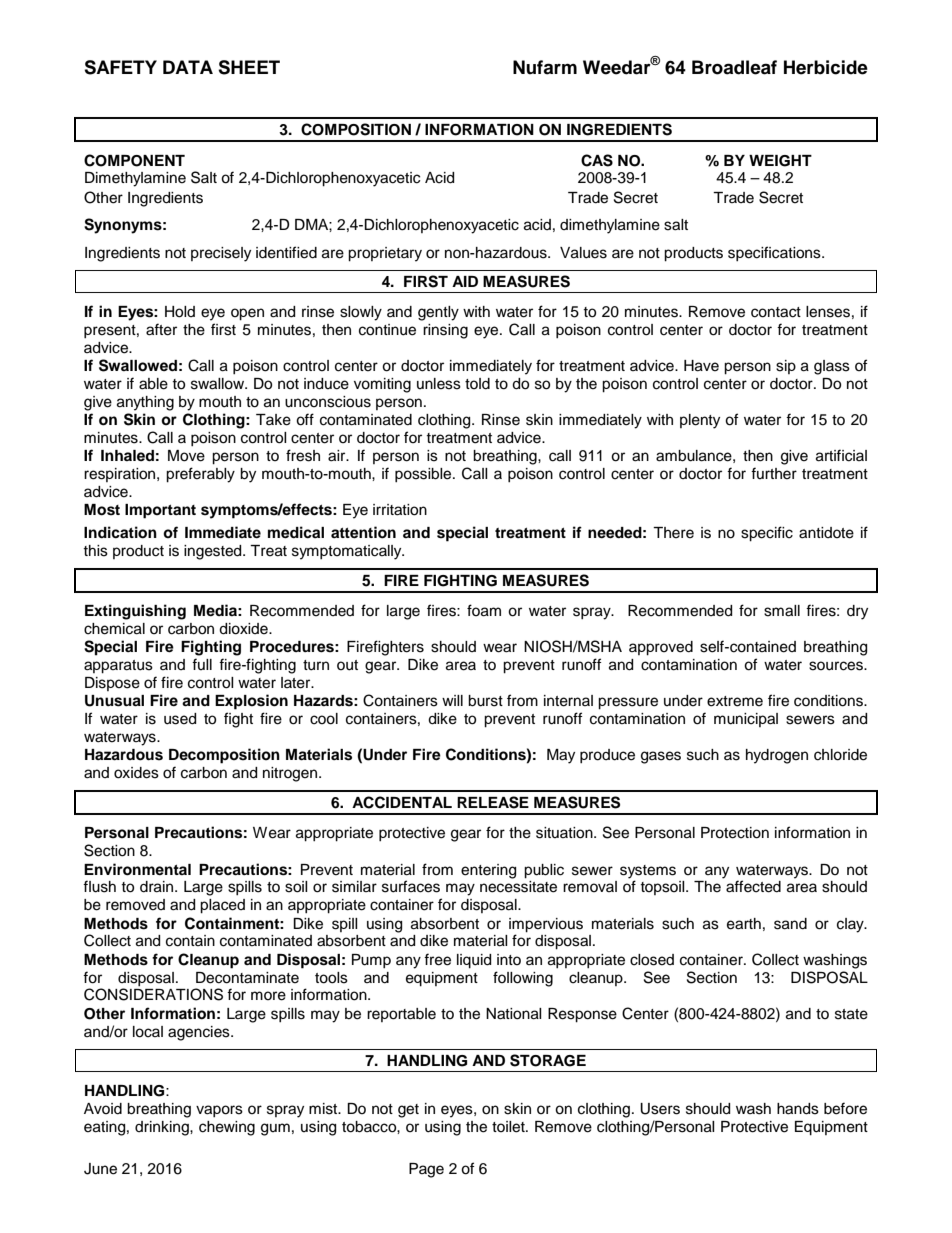  What do you see at coordinates (509, 1127) in the page?
I see `toilet` at bounding box center [509, 1127].
